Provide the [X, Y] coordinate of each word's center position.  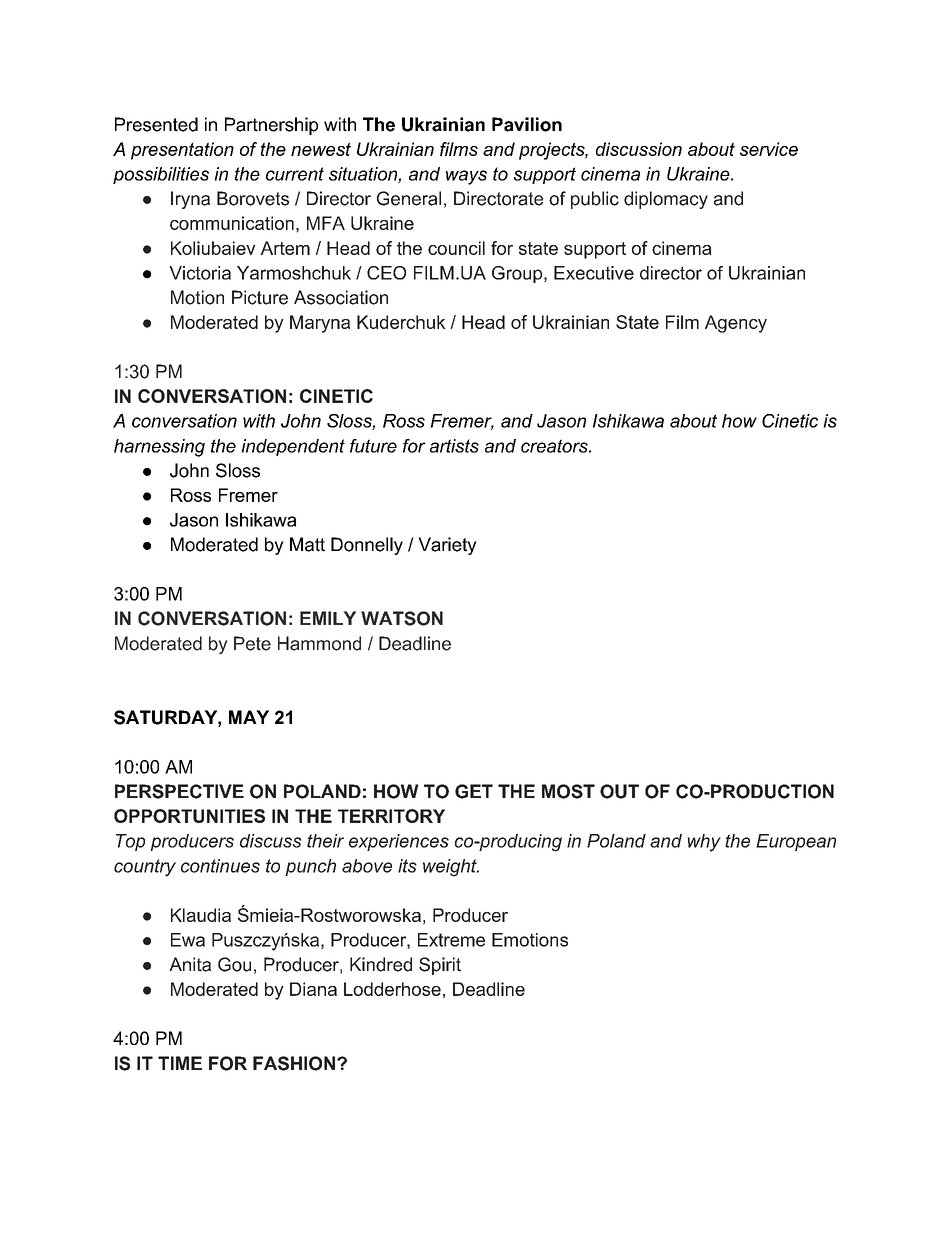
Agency [736, 324]
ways [466, 177]
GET [474, 791]
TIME [180, 1063]
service [769, 149]
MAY [249, 717]
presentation [182, 151]
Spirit [440, 966]
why [704, 843]
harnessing [159, 448]
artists [454, 446]
